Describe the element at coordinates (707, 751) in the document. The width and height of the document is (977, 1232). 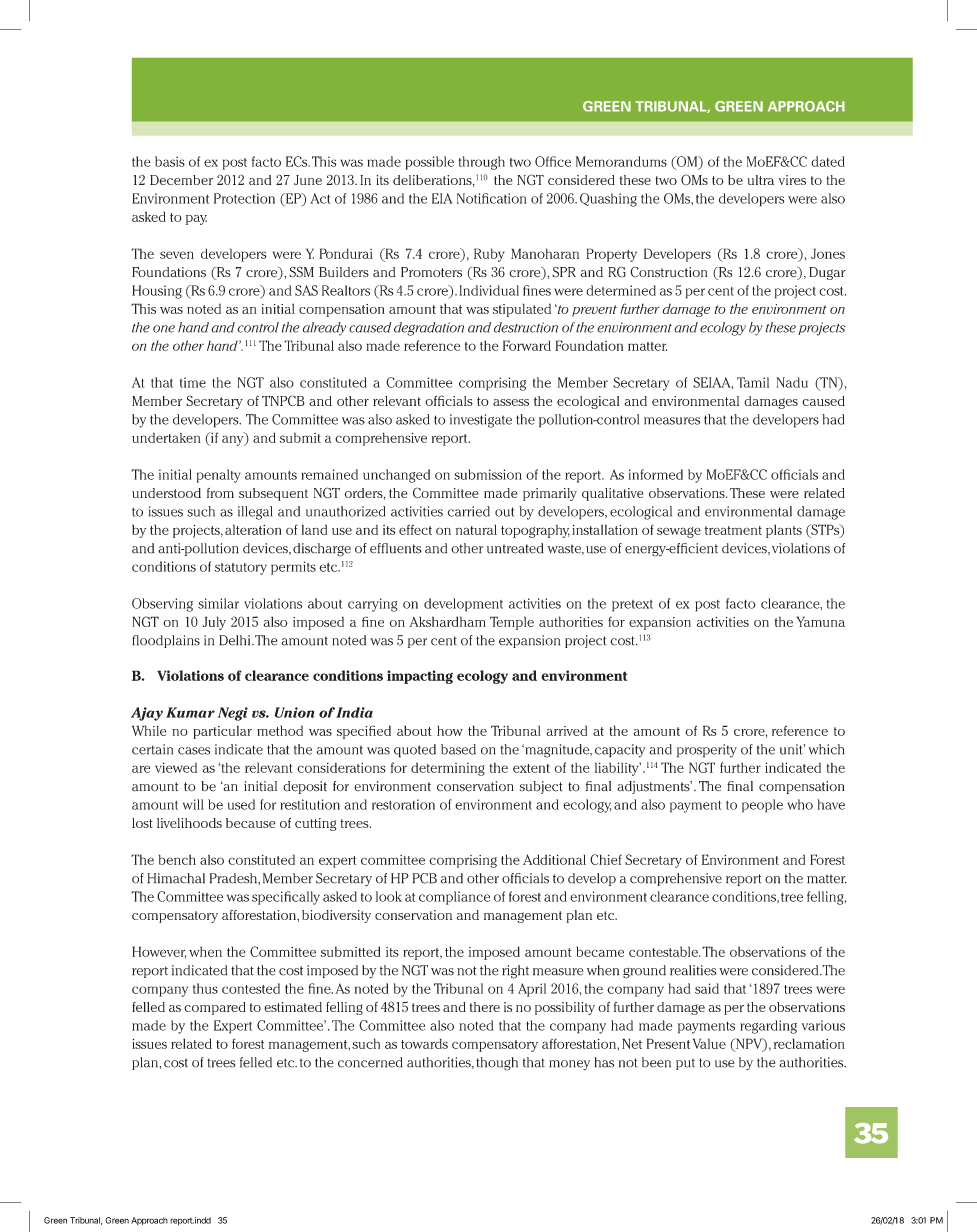
I see `prosperity` at that location.
